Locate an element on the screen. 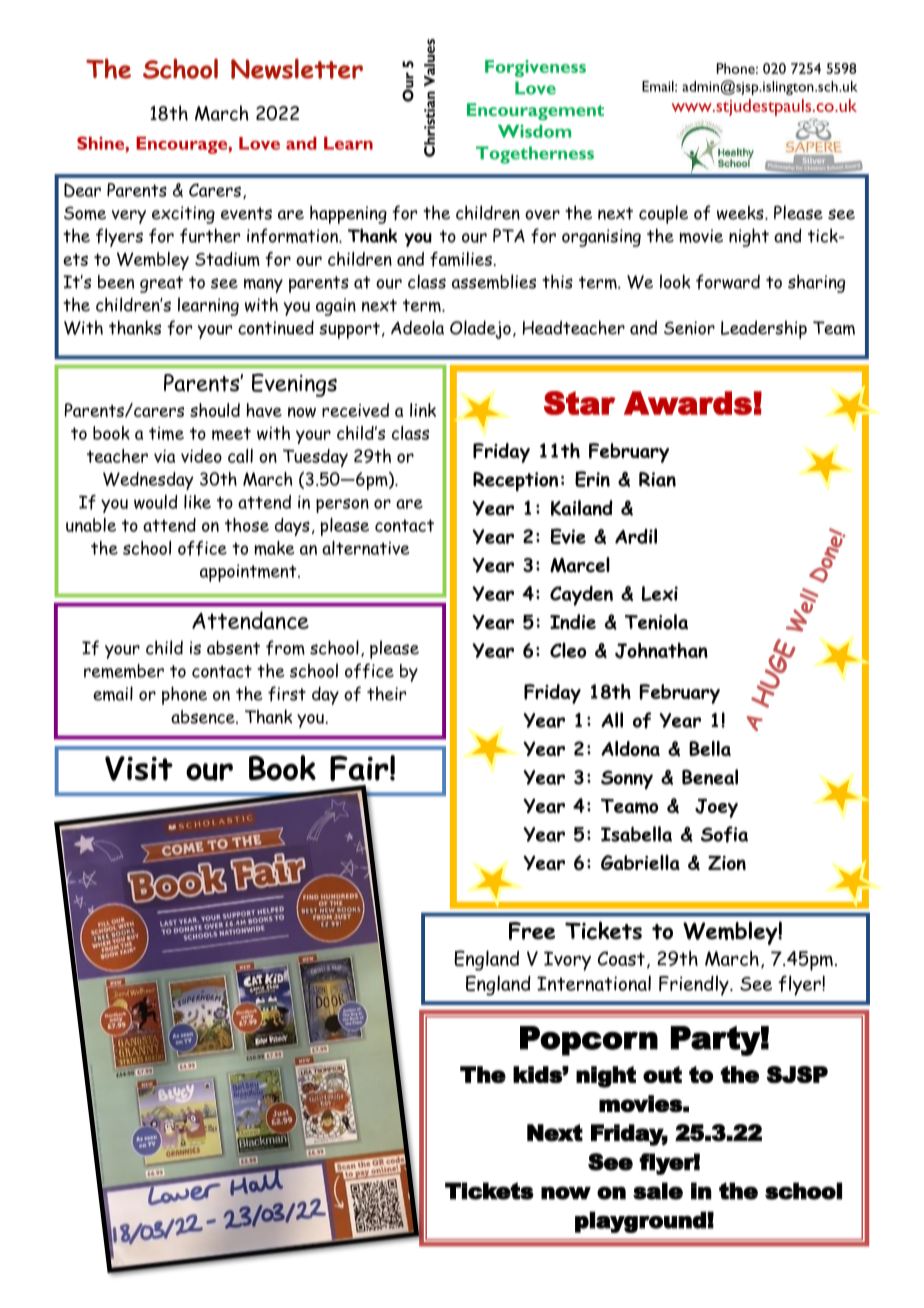 Image resolution: width=924 pixels, height=1308 pixels. out is located at coordinates (662, 1074).
